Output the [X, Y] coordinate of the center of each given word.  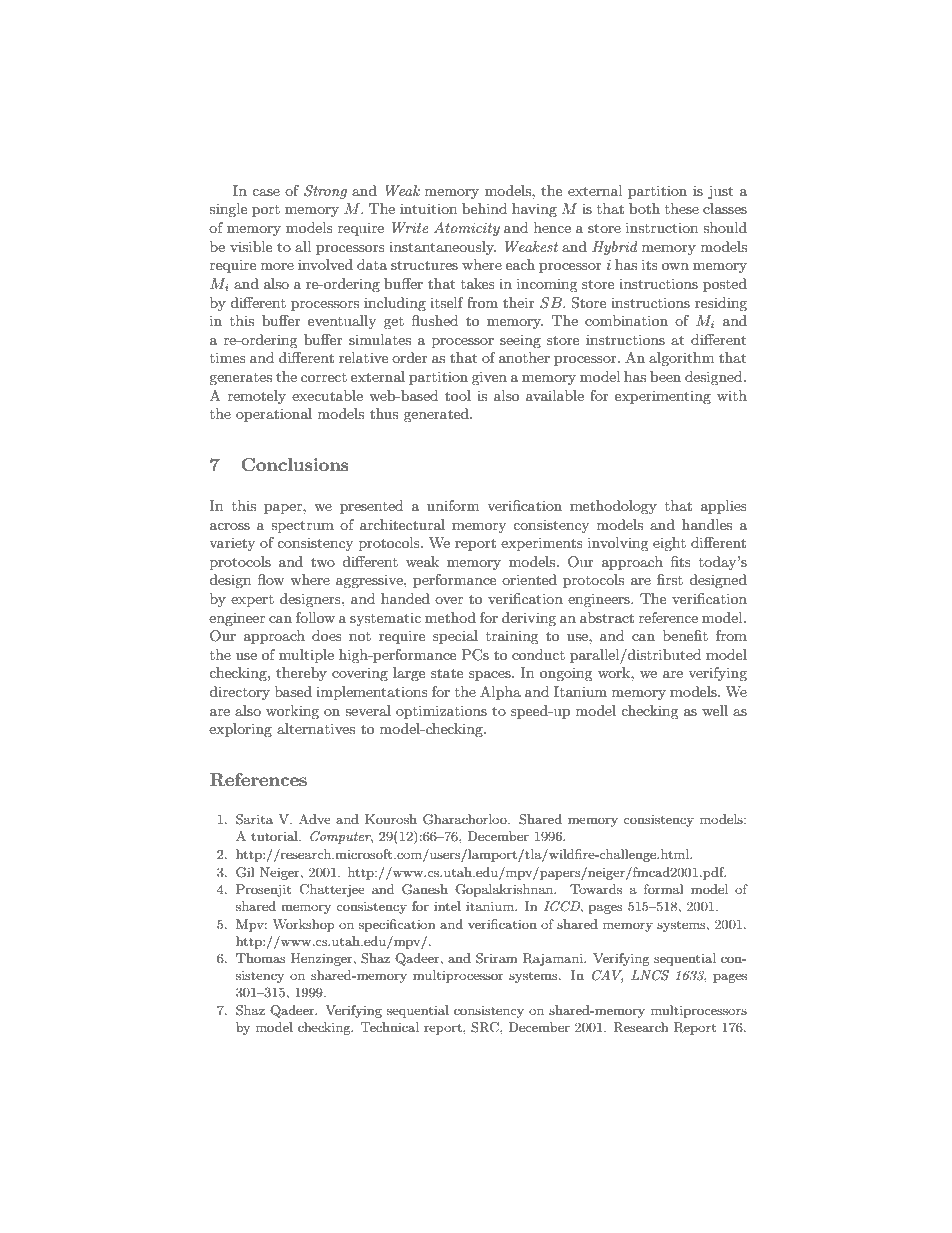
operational [274, 415]
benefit [685, 635]
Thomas [261, 958]
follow [315, 617]
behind [484, 208]
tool [458, 395]
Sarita [254, 819]
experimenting [663, 397]
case [266, 192]
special [455, 637]
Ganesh [425, 889]
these [682, 208]
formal [663, 889]
